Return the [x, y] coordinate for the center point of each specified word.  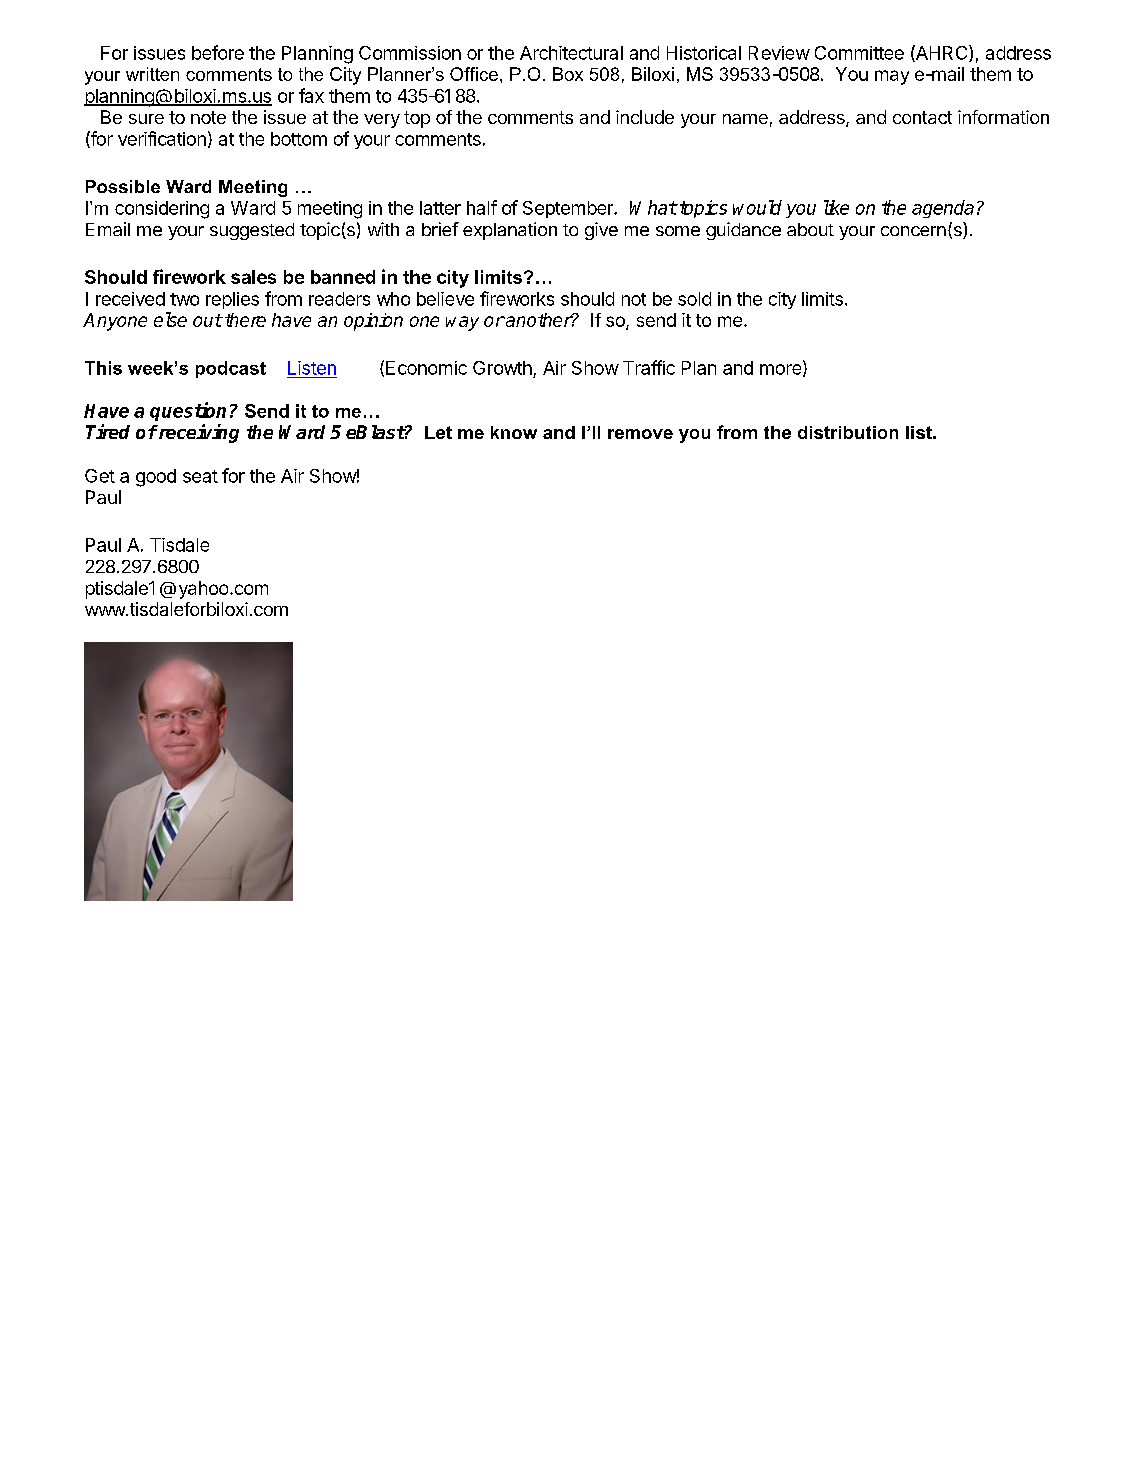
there [245, 320]
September [569, 209]
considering [162, 210]
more [782, 370]
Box [568, 74]
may [892, 77]
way [462, 323]
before [218, 52]
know [514, 432]
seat [200, 476]
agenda [943, 209]
